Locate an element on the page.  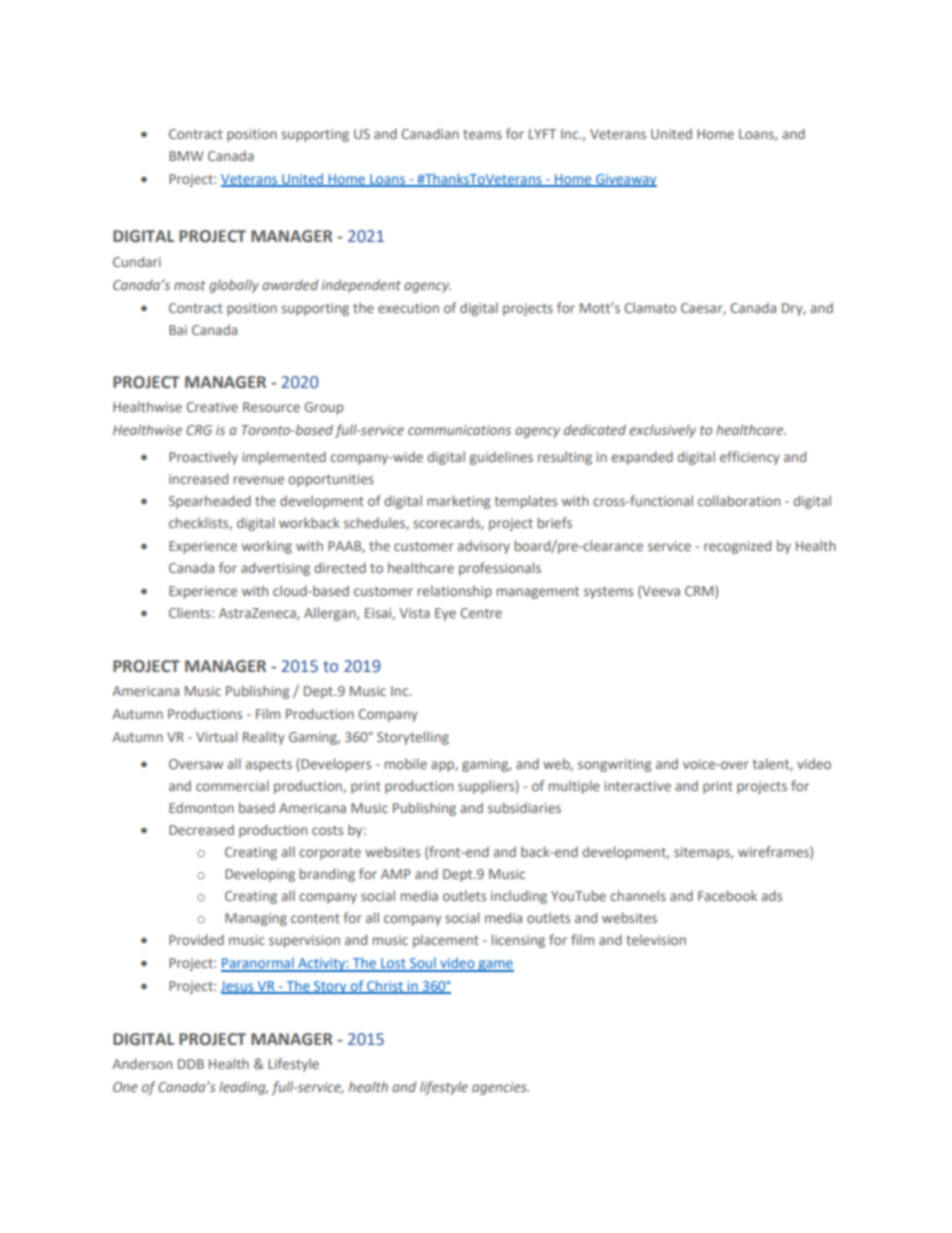
Anderson is located at coordinates (142, 1063).
